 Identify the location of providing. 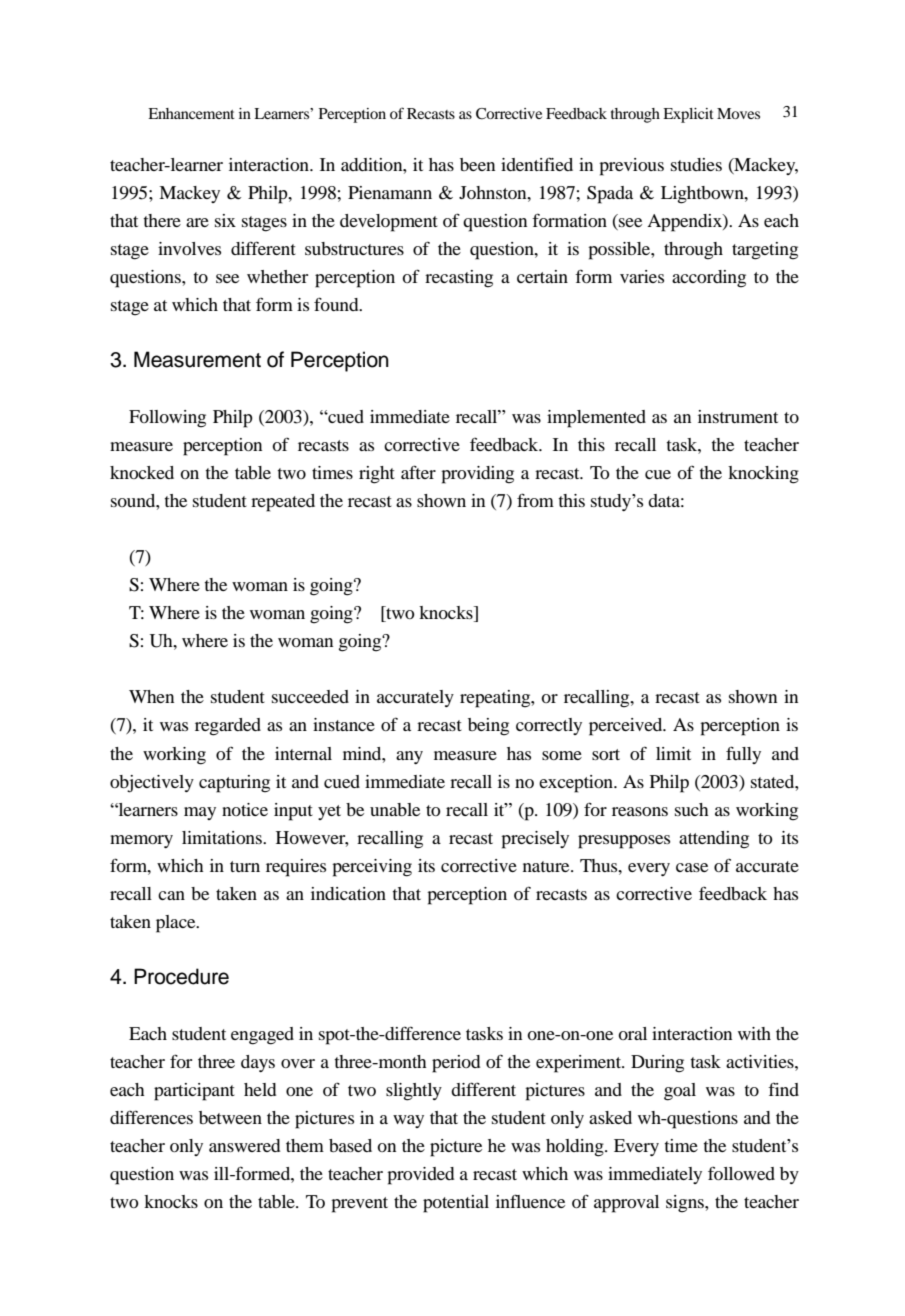
(477, 475).
